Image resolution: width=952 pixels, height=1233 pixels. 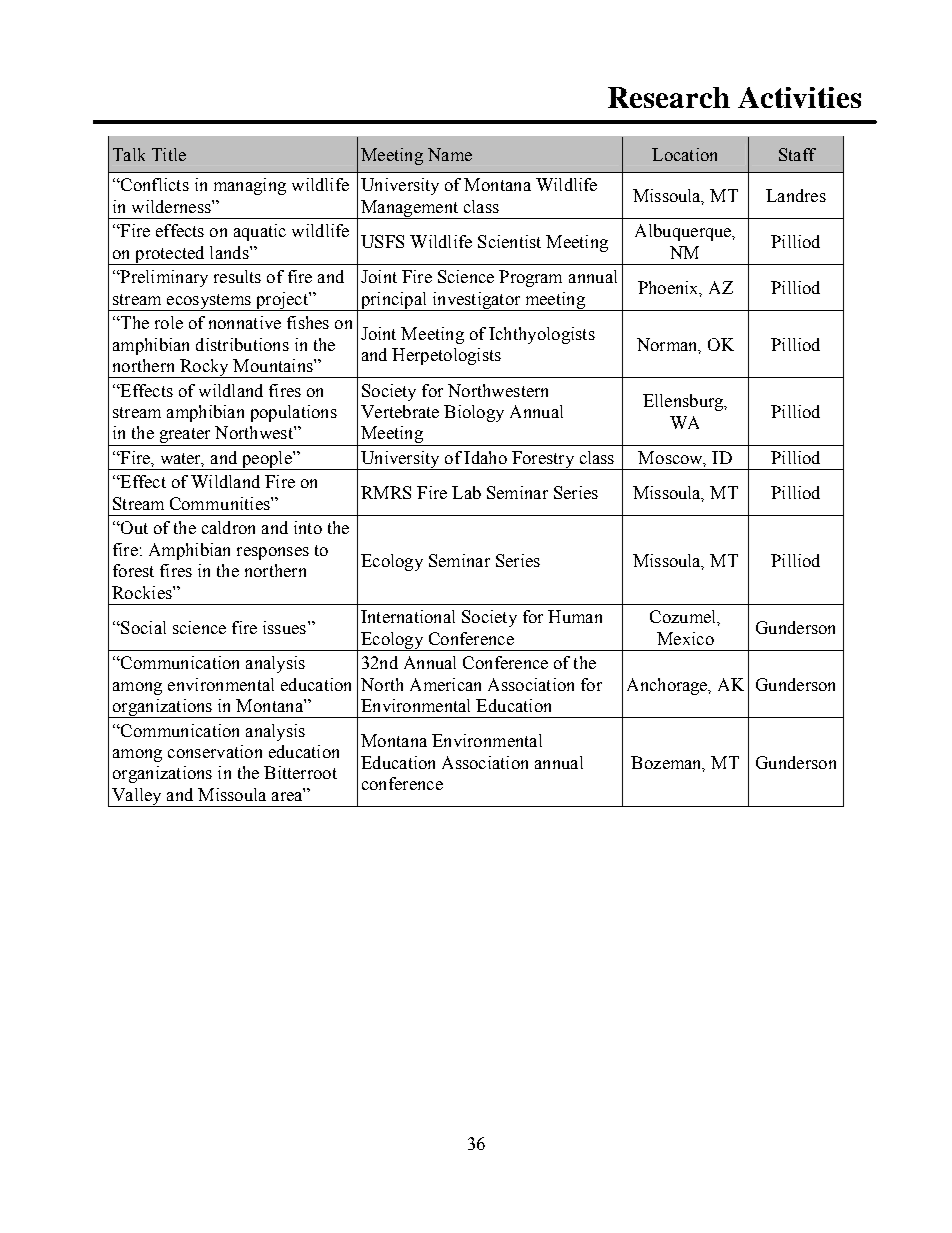 What do you see at coordinates (215, 751) in the screenshot?
I see `conservation` at bounding box center [215, 751].
